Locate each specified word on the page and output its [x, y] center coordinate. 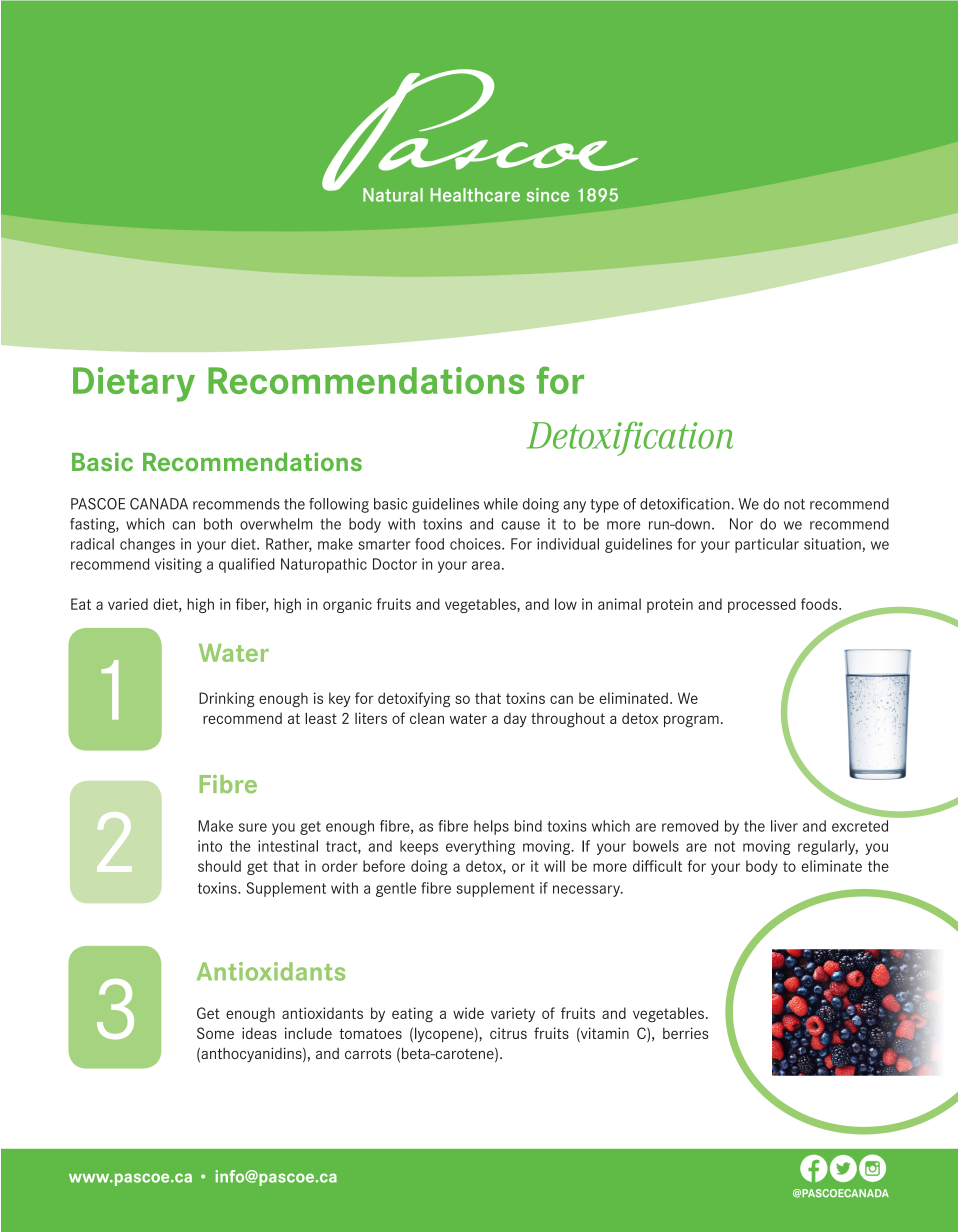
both [218, 524]
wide [468, 1013]
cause [520, 525]
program [691, 721]
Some [215, 1033]
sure [253, 827]
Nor [741, 524]
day [515, 719]
